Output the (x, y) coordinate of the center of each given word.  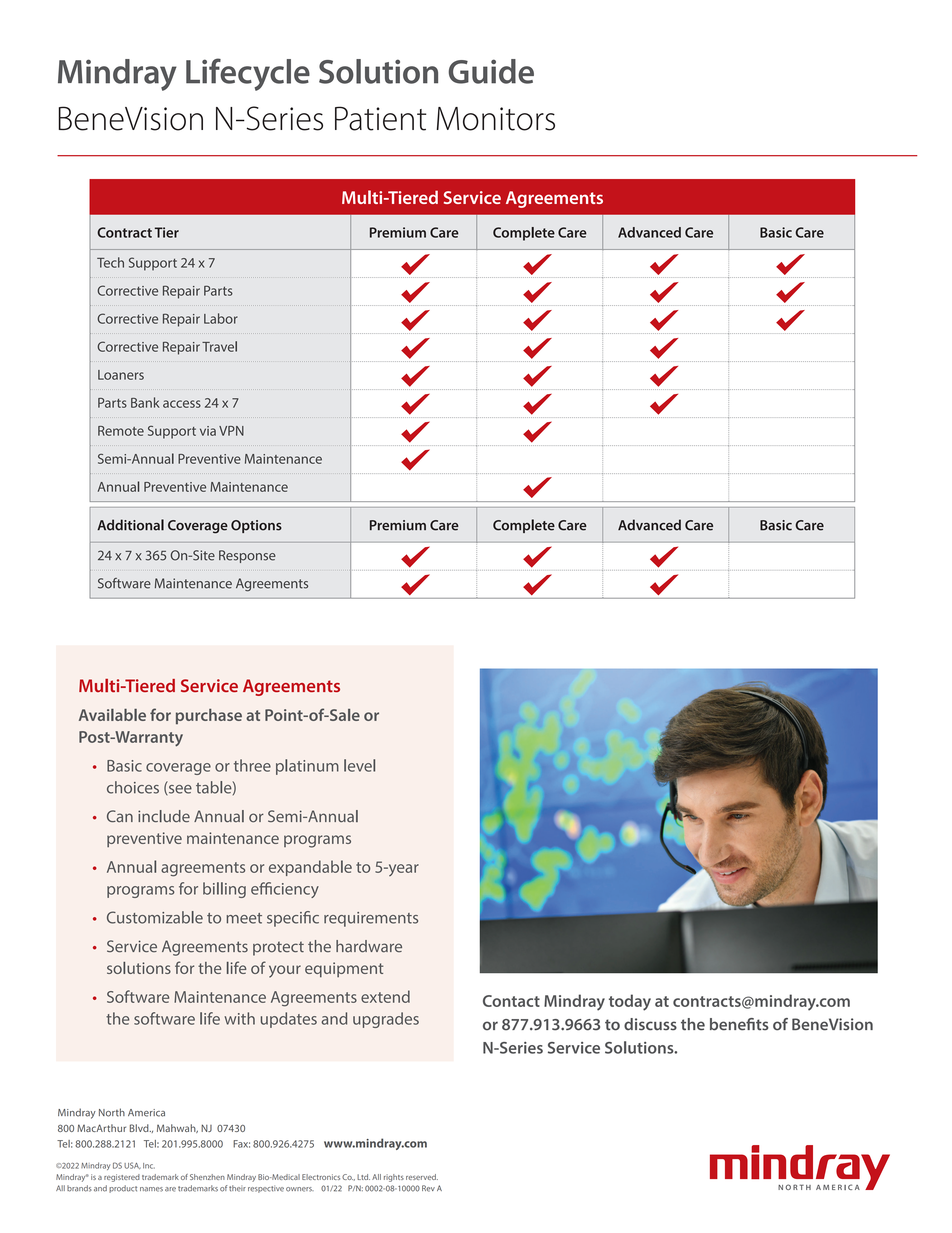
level (359, 765)
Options (256, 526)
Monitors (496, 119)
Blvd (140, 1128)
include (164, 816)
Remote (121, 431)
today (630, 1002)
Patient (381, 118)
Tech (110, 262)
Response (247, 556)
